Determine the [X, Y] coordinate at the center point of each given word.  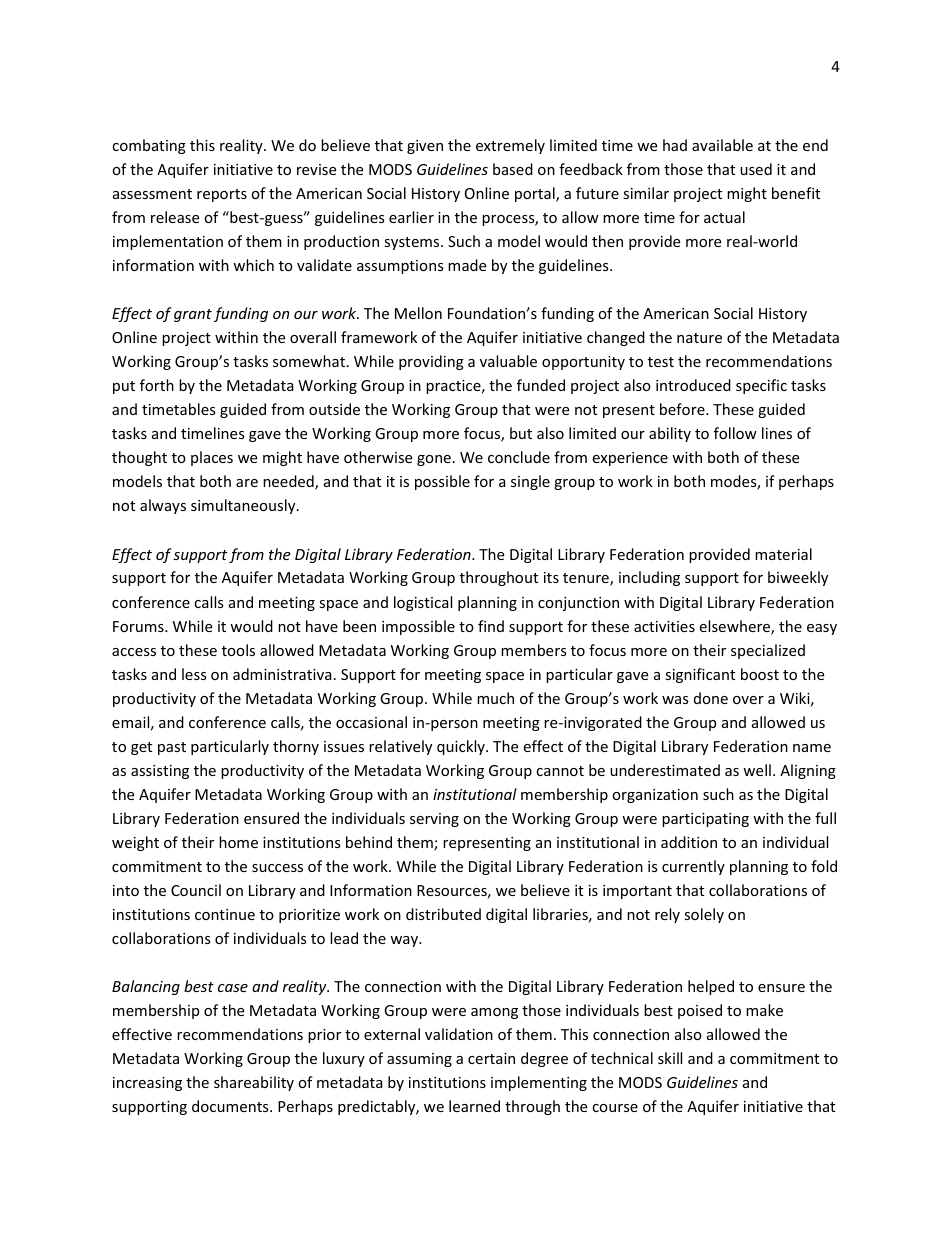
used [756, 169]
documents [231, 1106]
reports [222, 195]
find [491, 626]
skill [670, 1058]
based [513, 169]
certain [491, 1058]
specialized [768, 651]
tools [238, 650]
